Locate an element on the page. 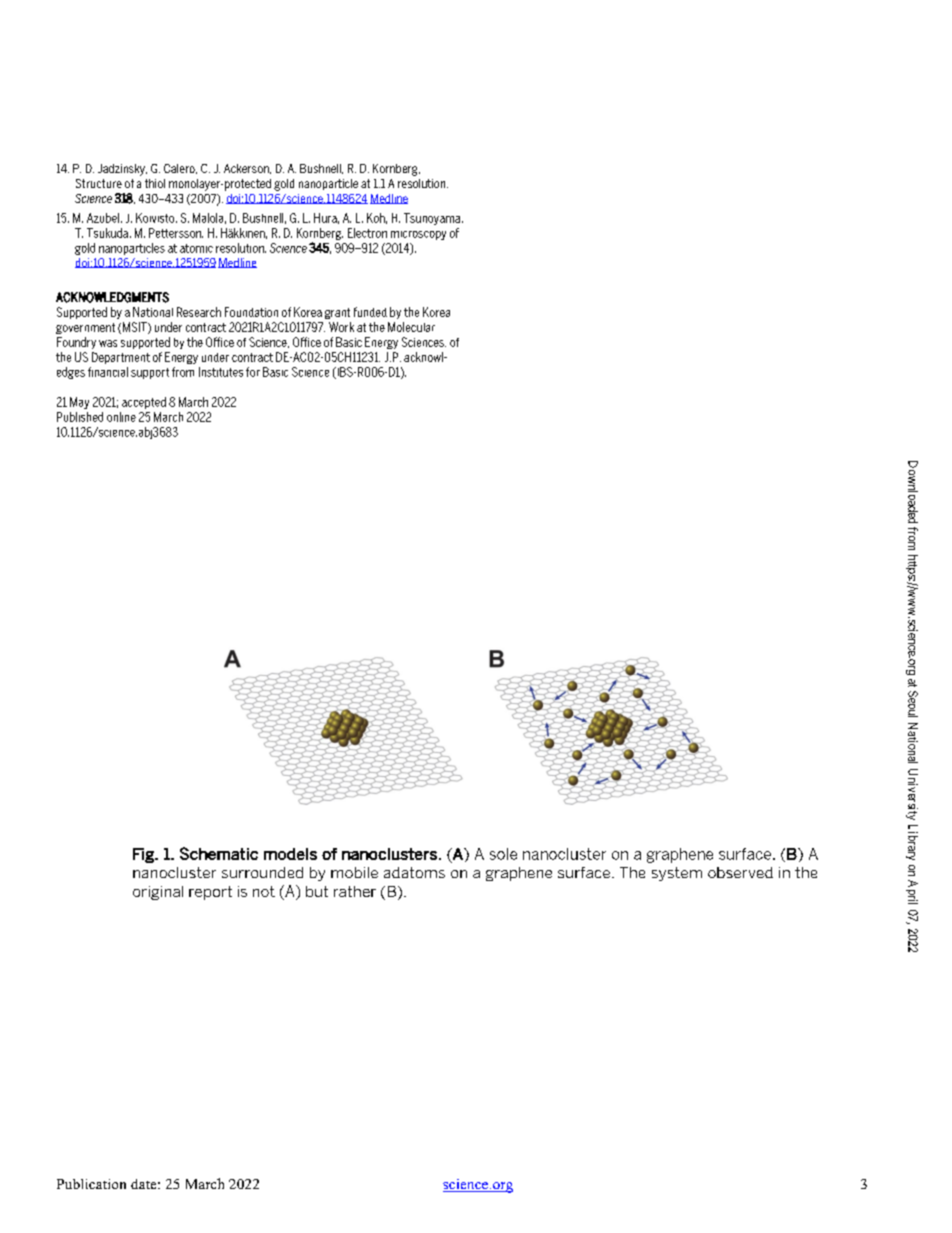  Publication is located at coordinates (91, 1184).
